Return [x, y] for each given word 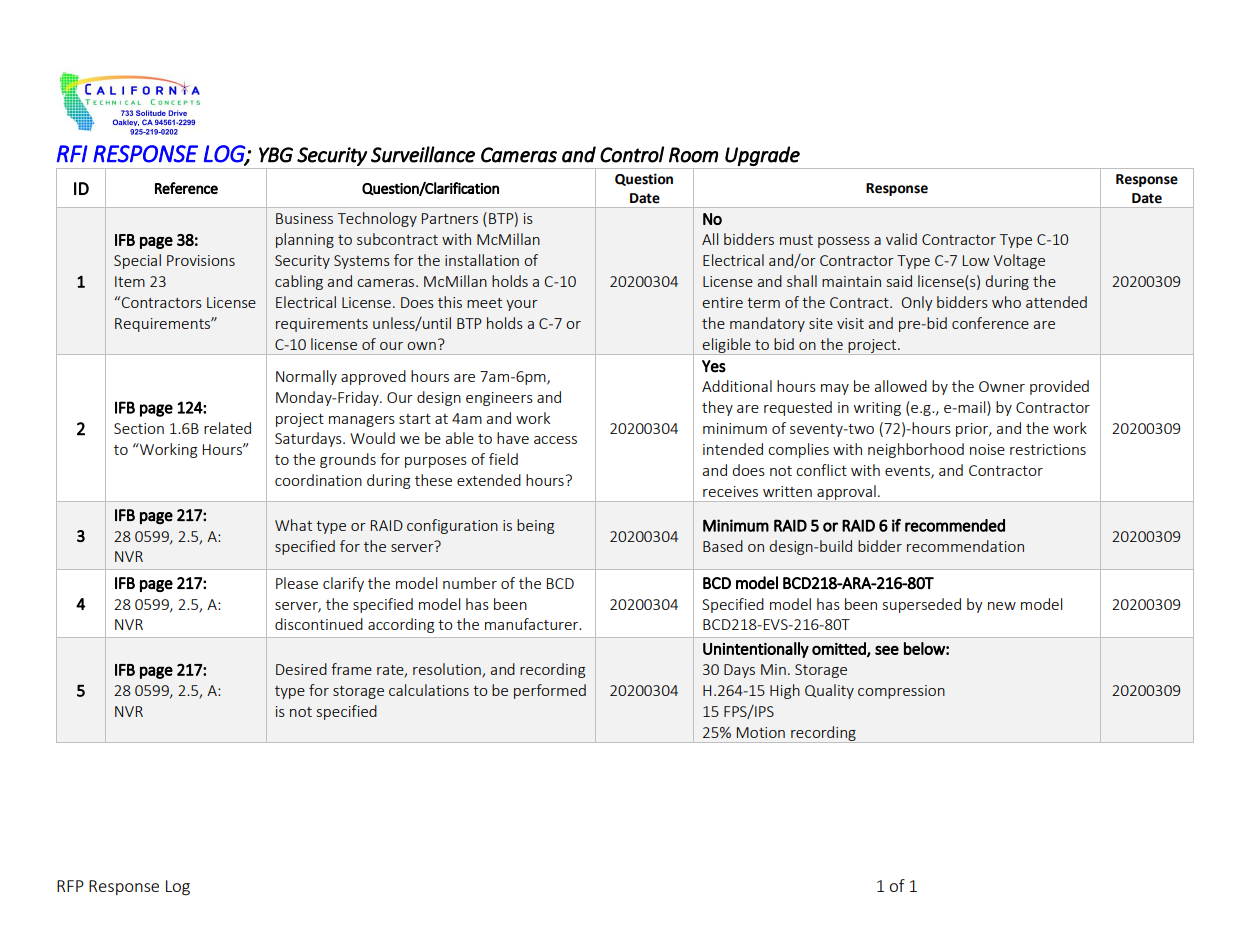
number [470, 583]
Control [632, 154]
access [555, 440]
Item [130, 281]
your [522, 305]
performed [550, 691]
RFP [70, 886]
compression [901, 692]
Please [297, 583]
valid [901, 239]
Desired [301, 669]
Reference [186, 188]
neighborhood [916, 450]
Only [917, 303]
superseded [922, 605]
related [227, 428]
